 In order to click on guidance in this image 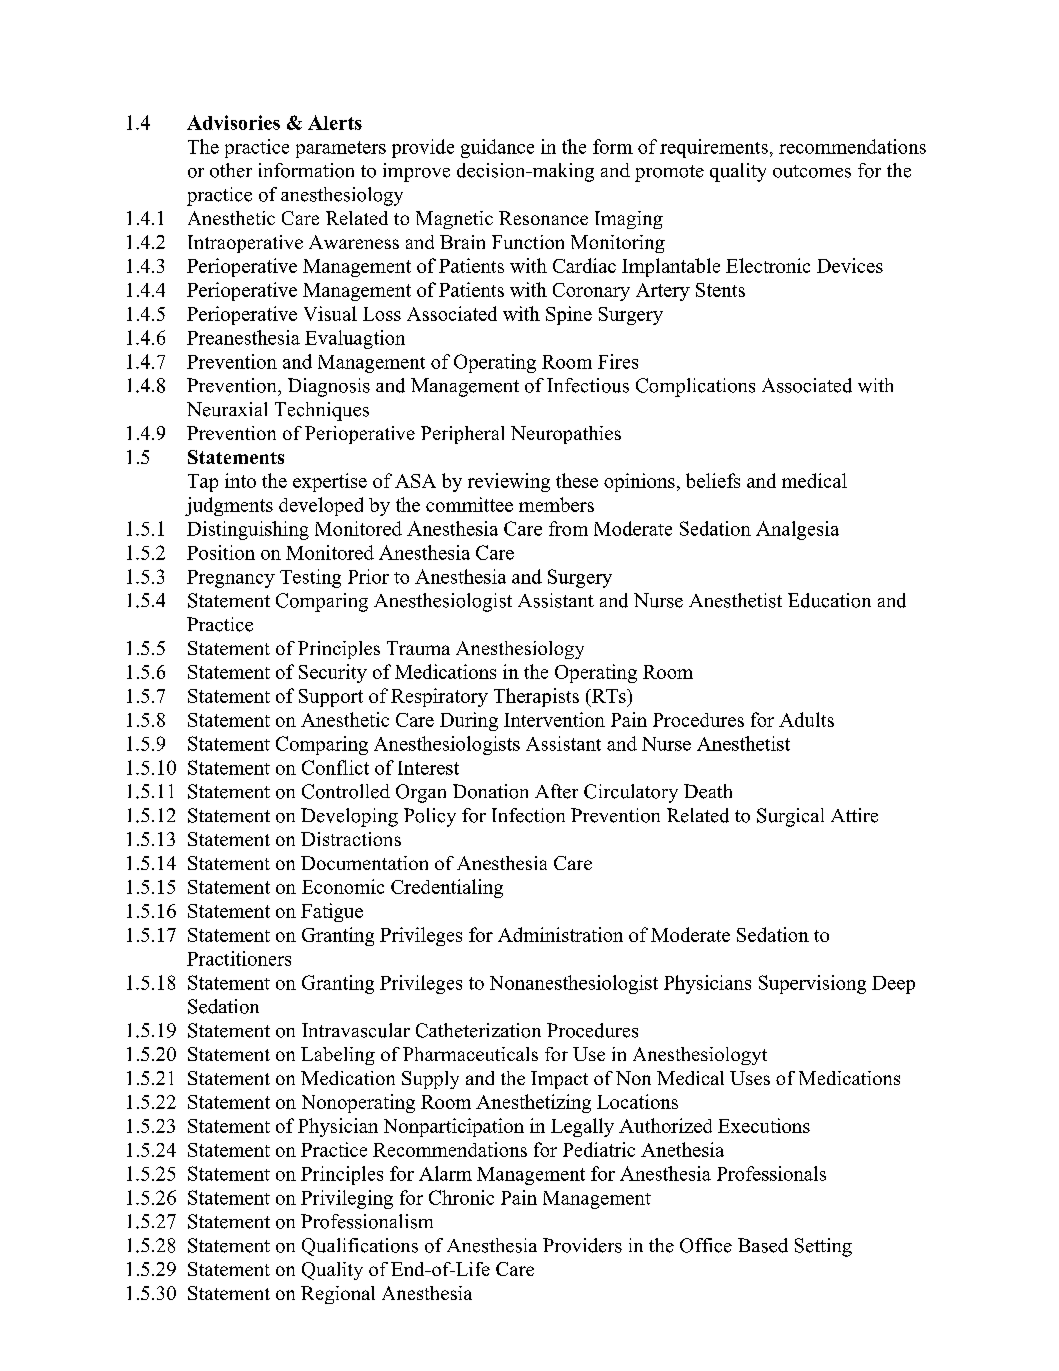, I will do `click(497, 148)`.
